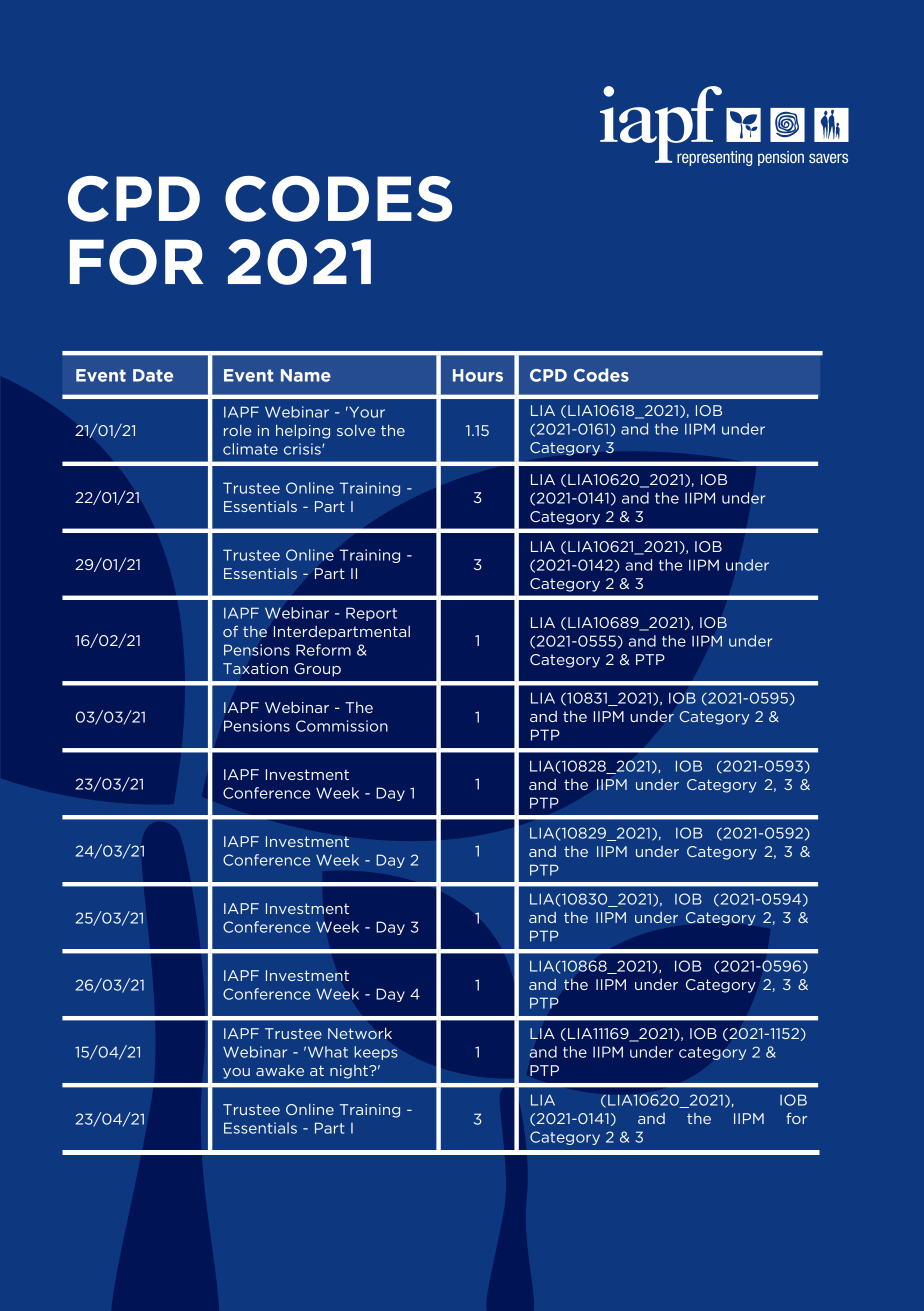 The width and height of the screenshot is (924, 1311). What do you see at coordinates (280, 1070) in the screenshot?
I see `awake` at bounding box center [280, 1070].
